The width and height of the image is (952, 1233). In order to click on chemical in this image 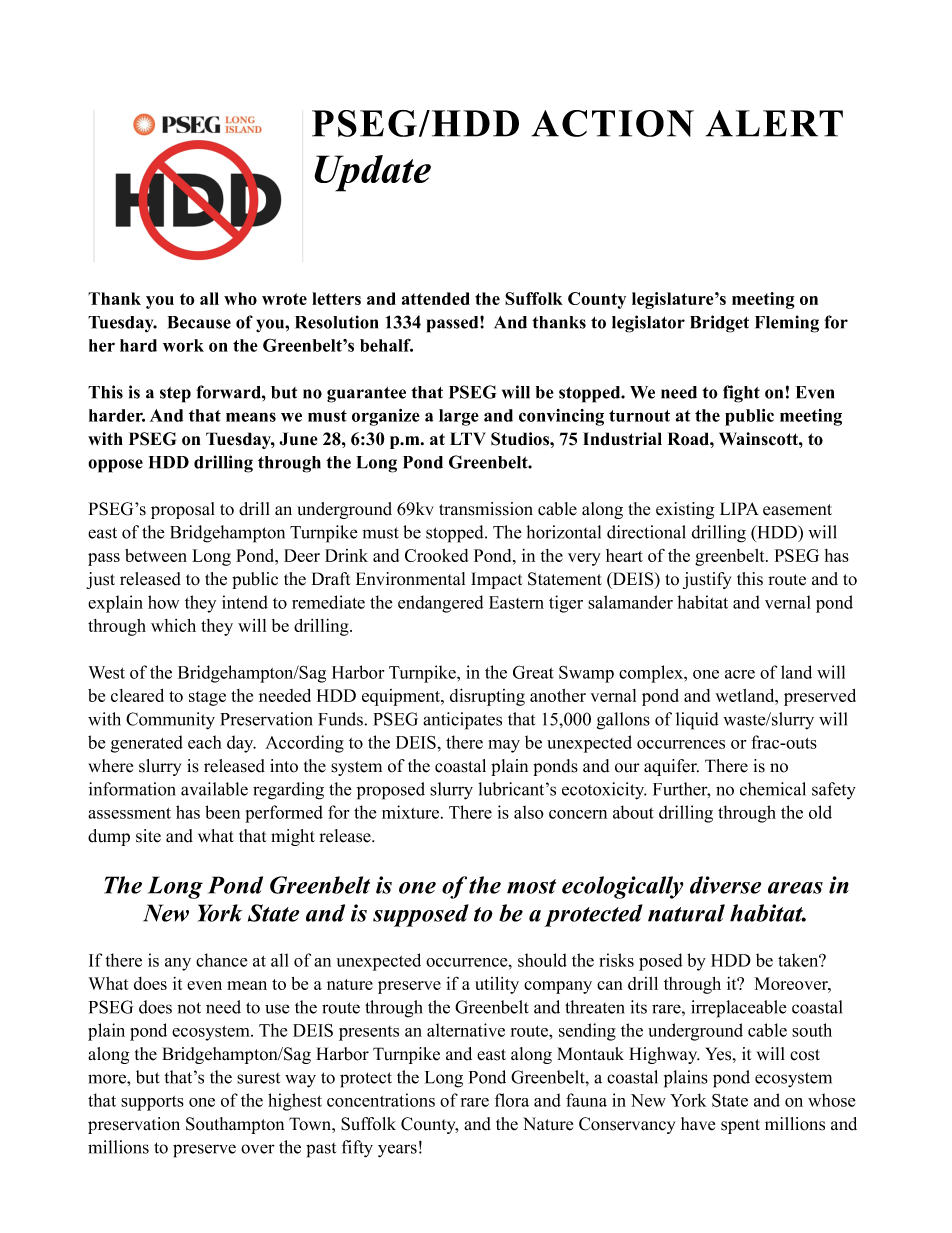, I will do `click(773, 789)`.
